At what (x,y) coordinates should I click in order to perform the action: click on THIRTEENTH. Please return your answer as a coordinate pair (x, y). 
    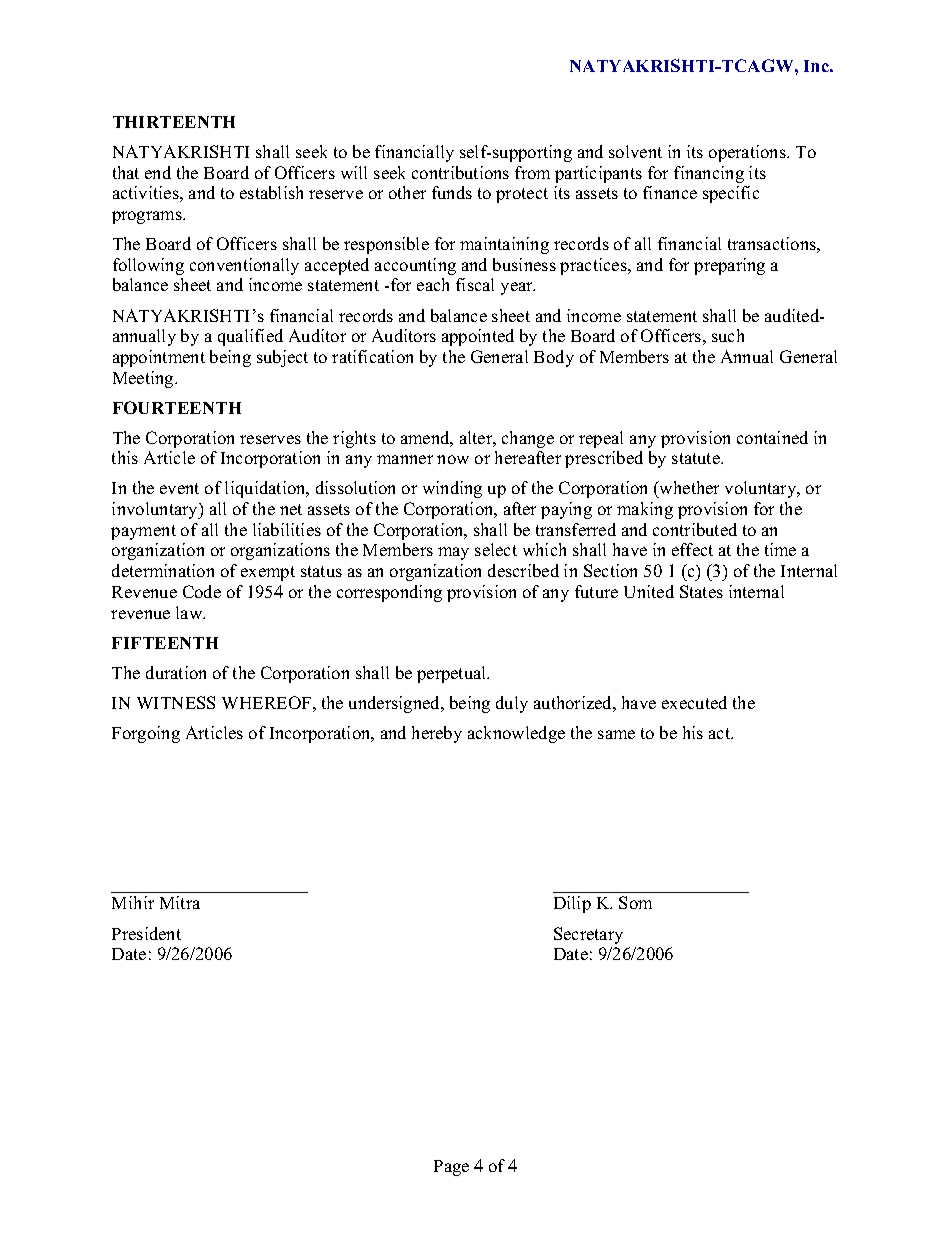
    Looking at the image, I should click on (174, 122).
